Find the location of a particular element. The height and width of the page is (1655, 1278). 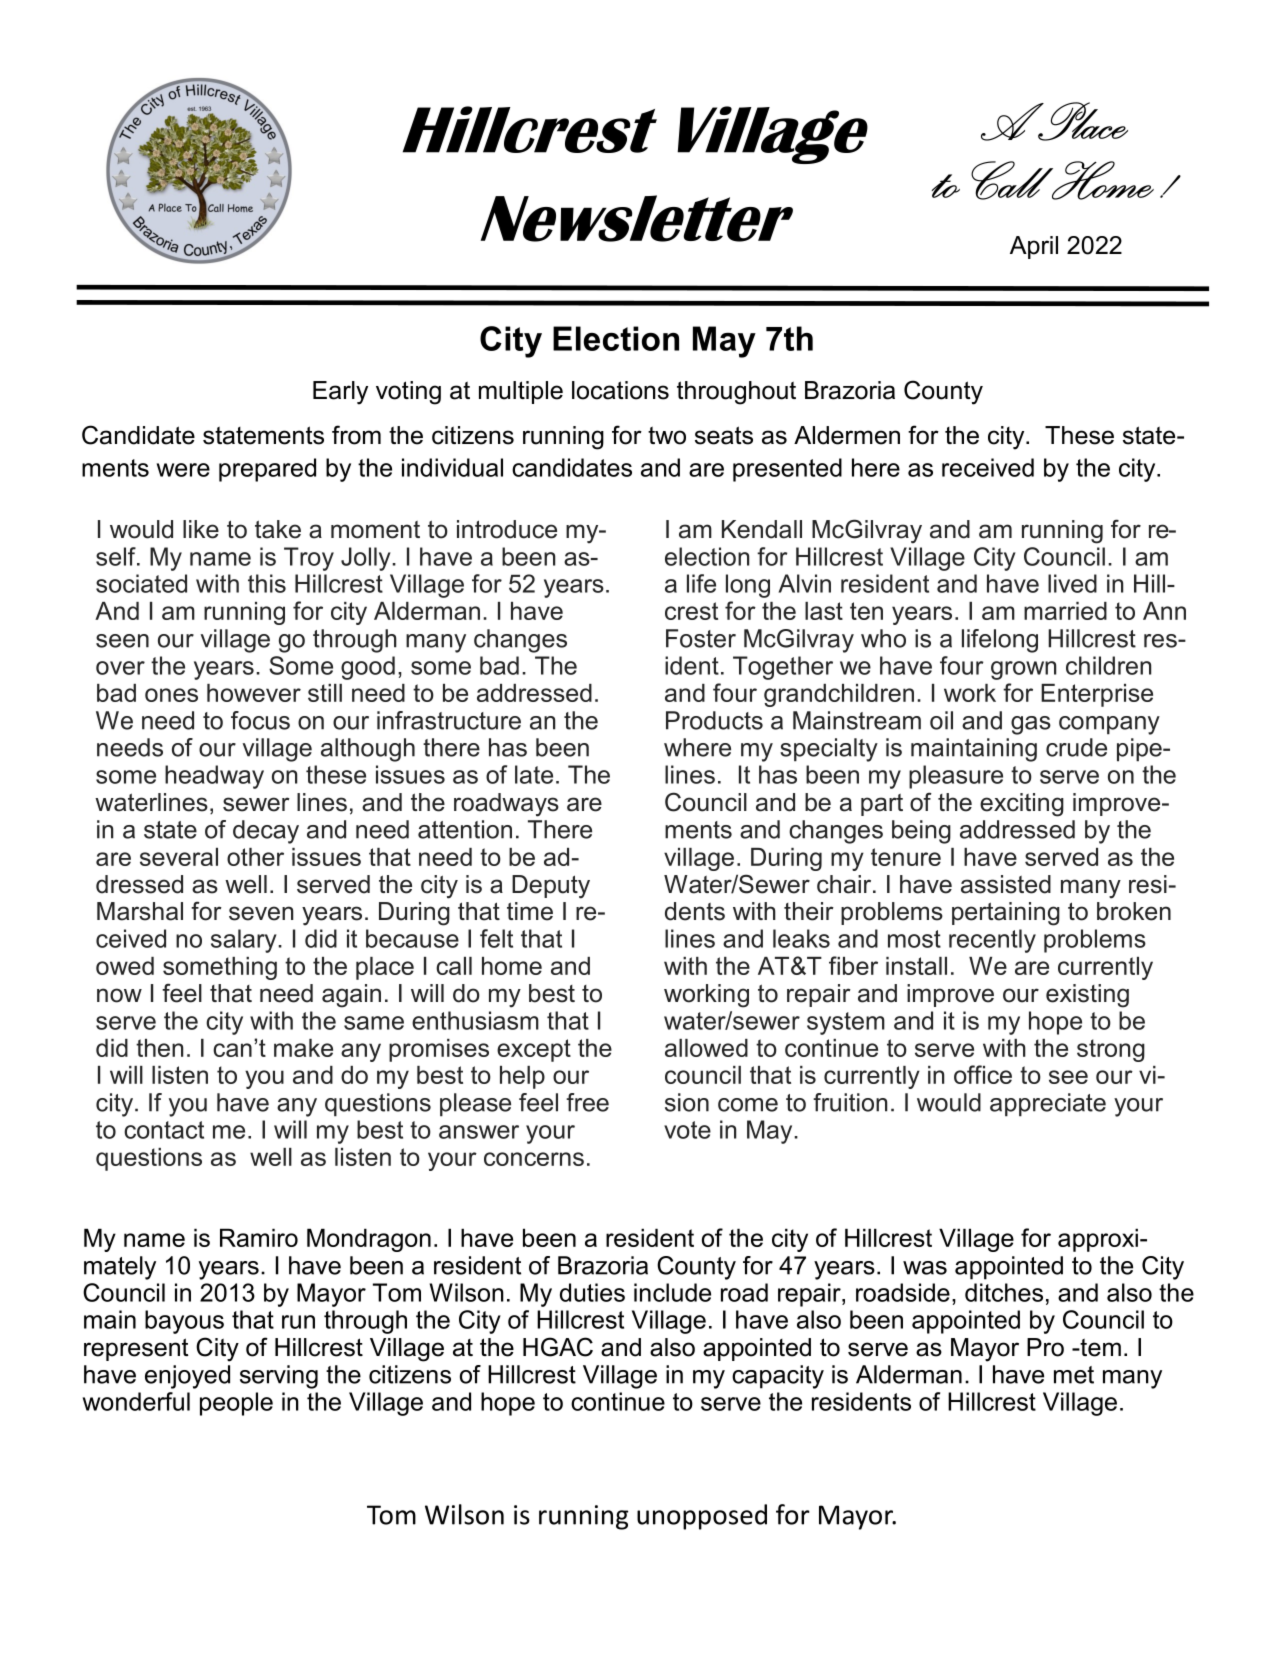

Deputy is located at coordinates (551, 887).
